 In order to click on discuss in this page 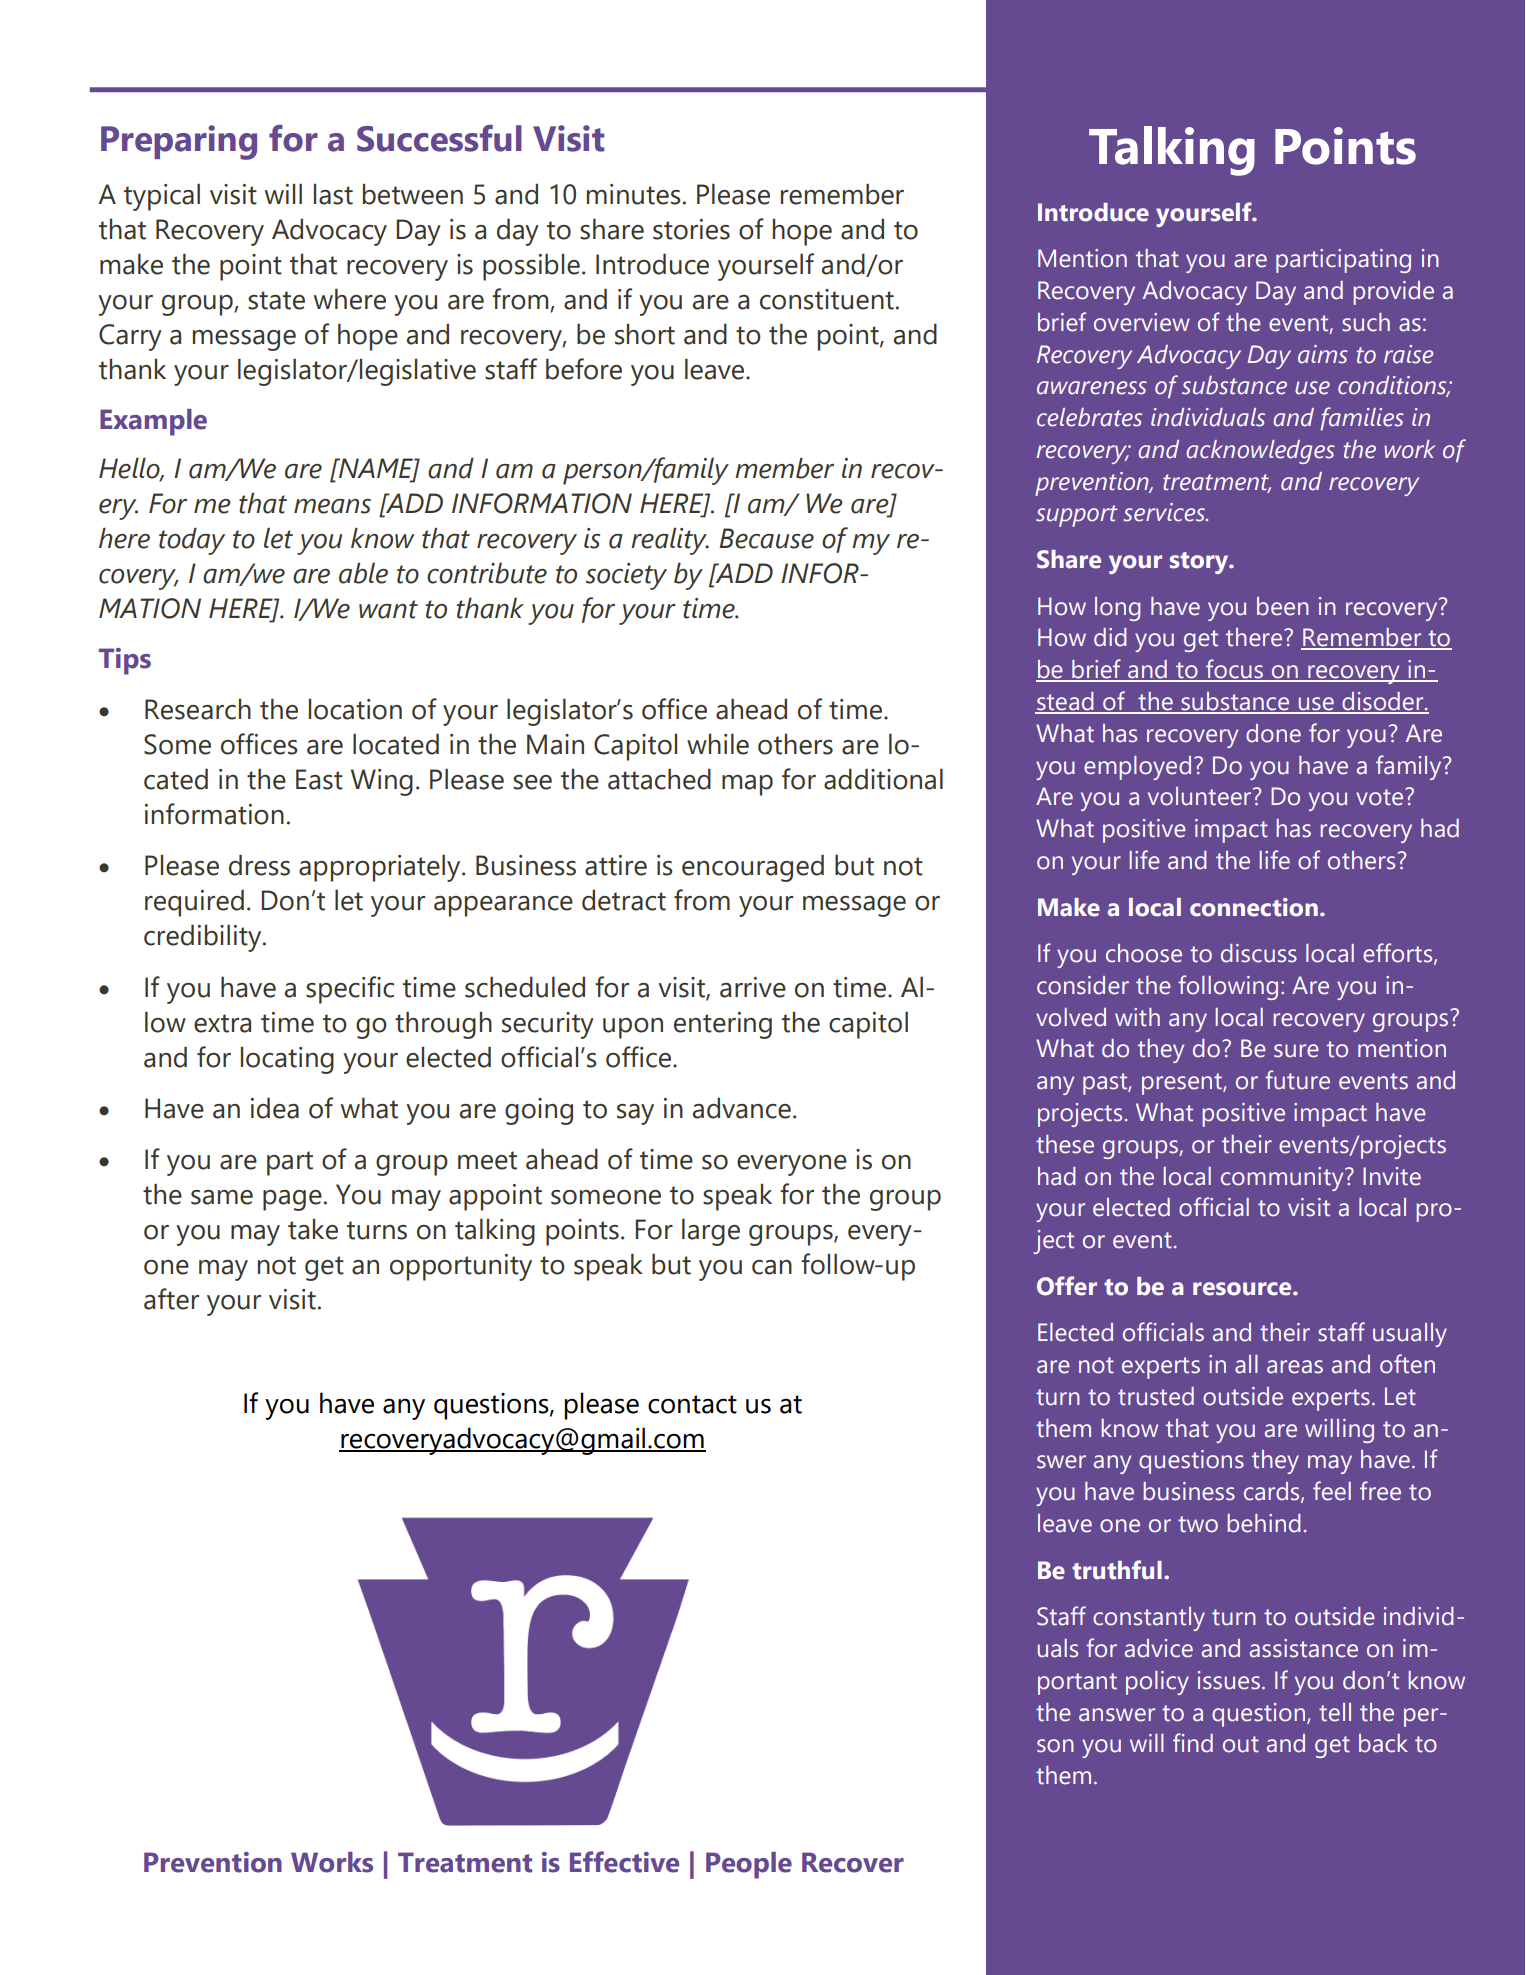, I will do `click(1259, 953)`.
